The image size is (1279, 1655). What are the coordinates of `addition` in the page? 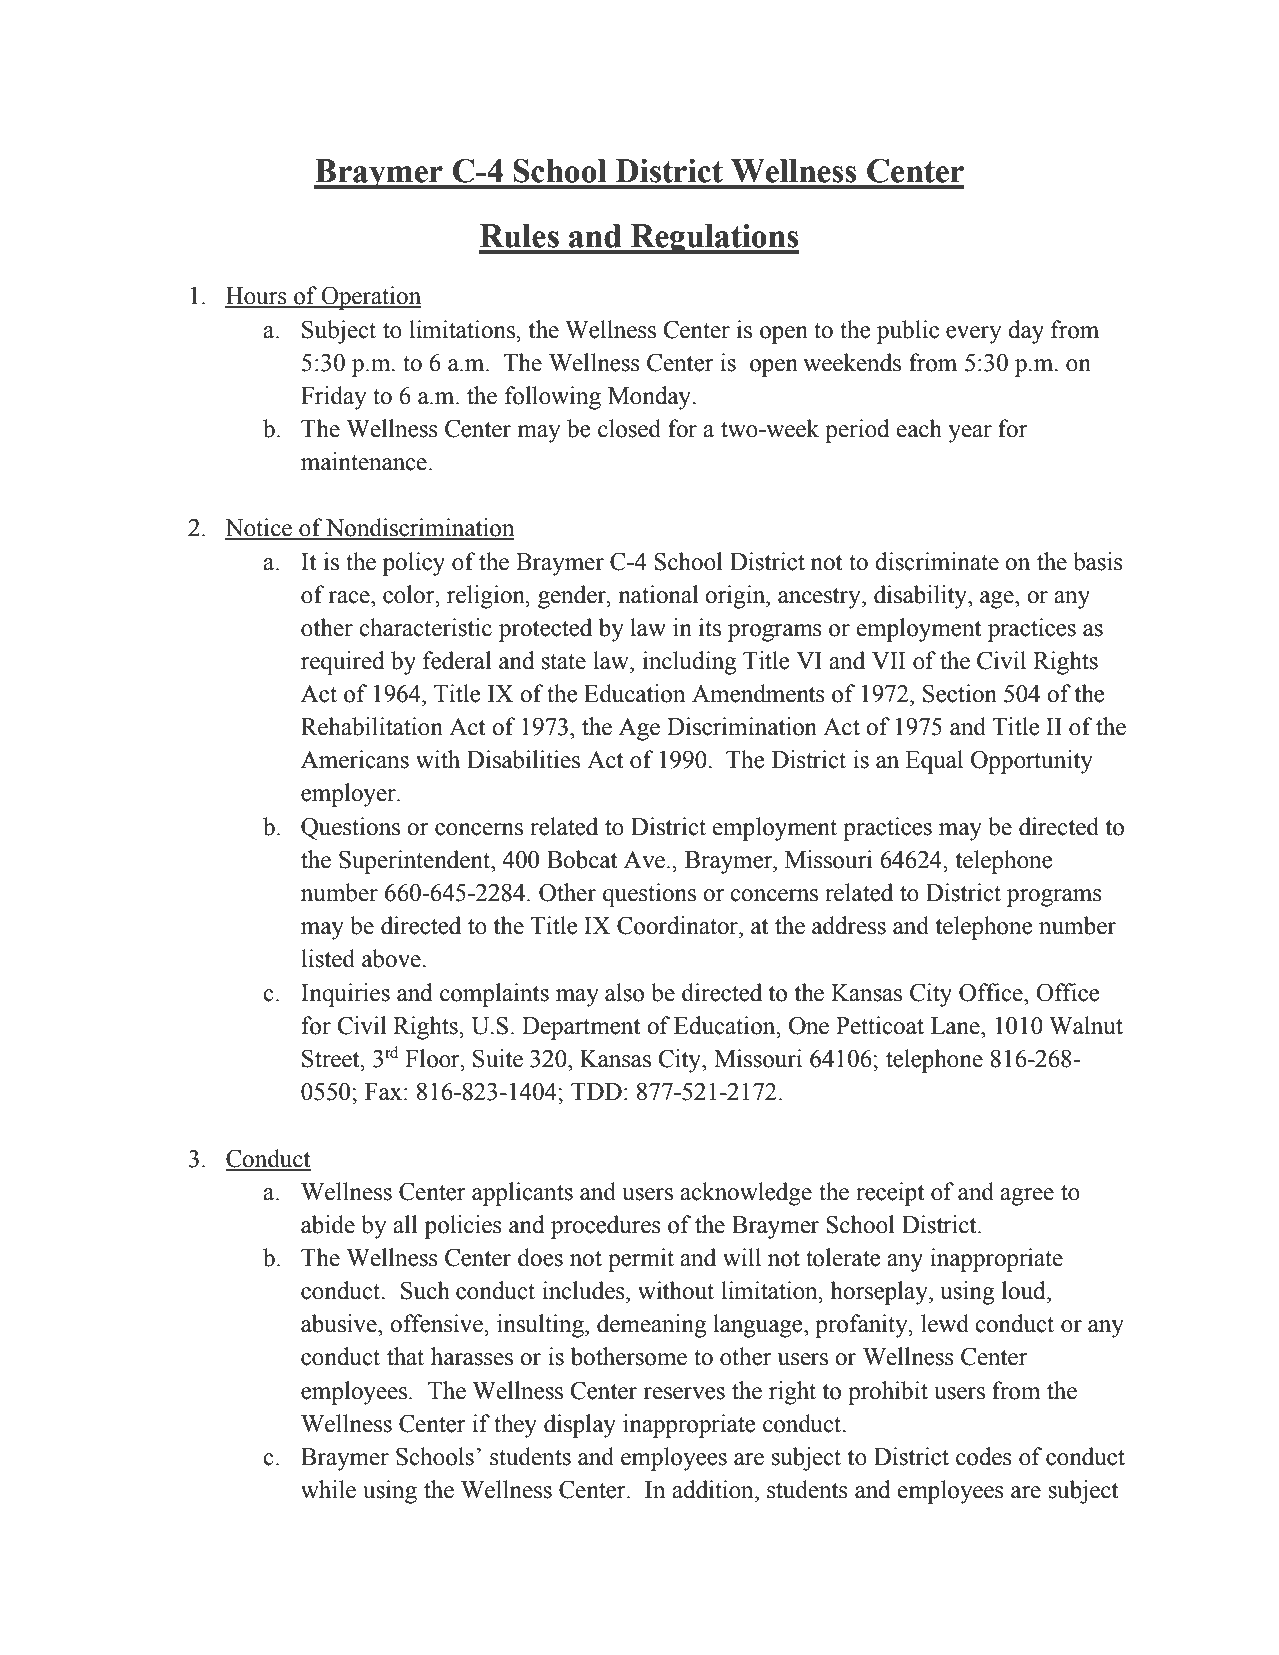 It's located at (714, 1489).
